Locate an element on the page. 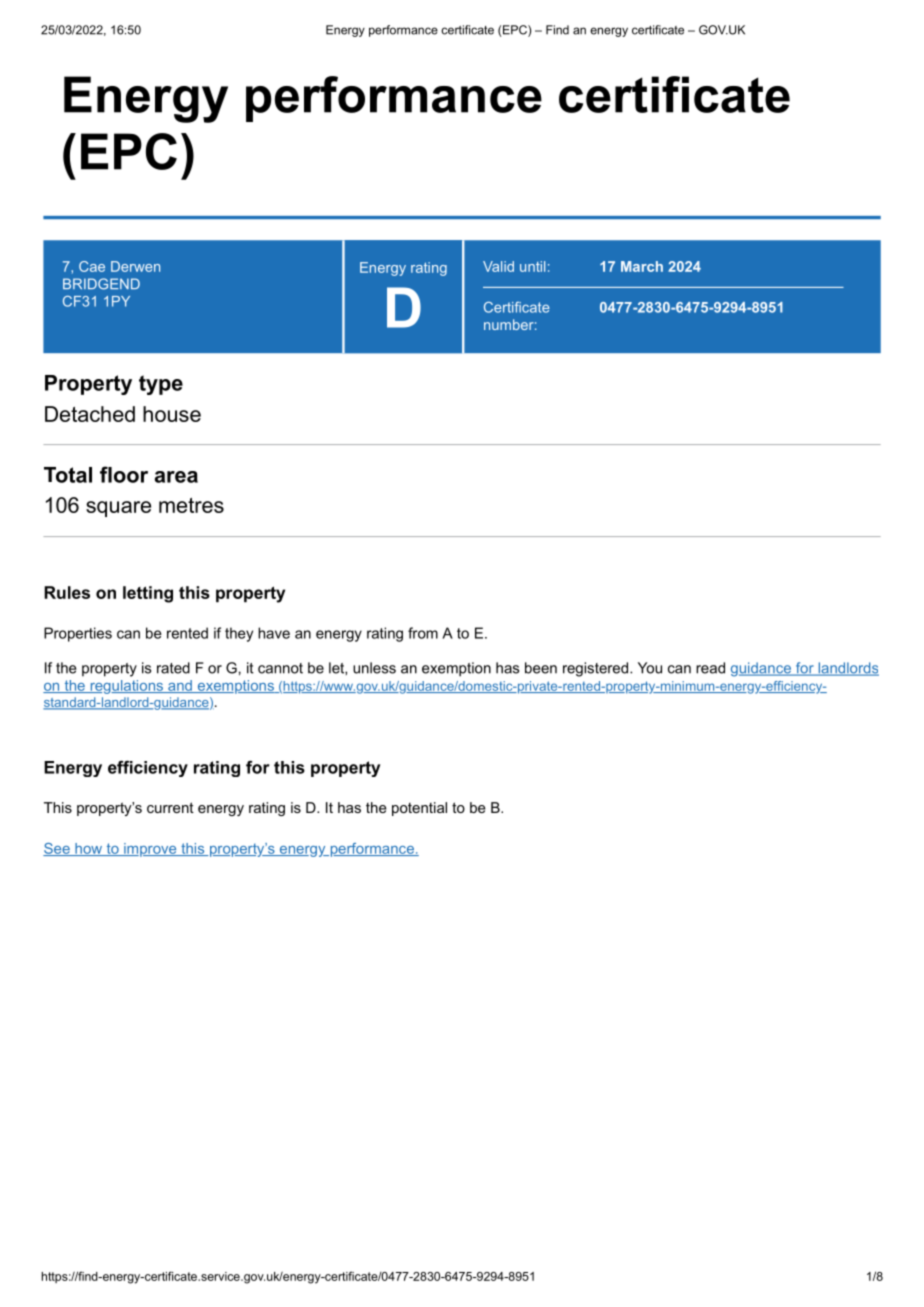 The width and height of the document is (924, 1307). improve is located at coordinates (150, 850).
